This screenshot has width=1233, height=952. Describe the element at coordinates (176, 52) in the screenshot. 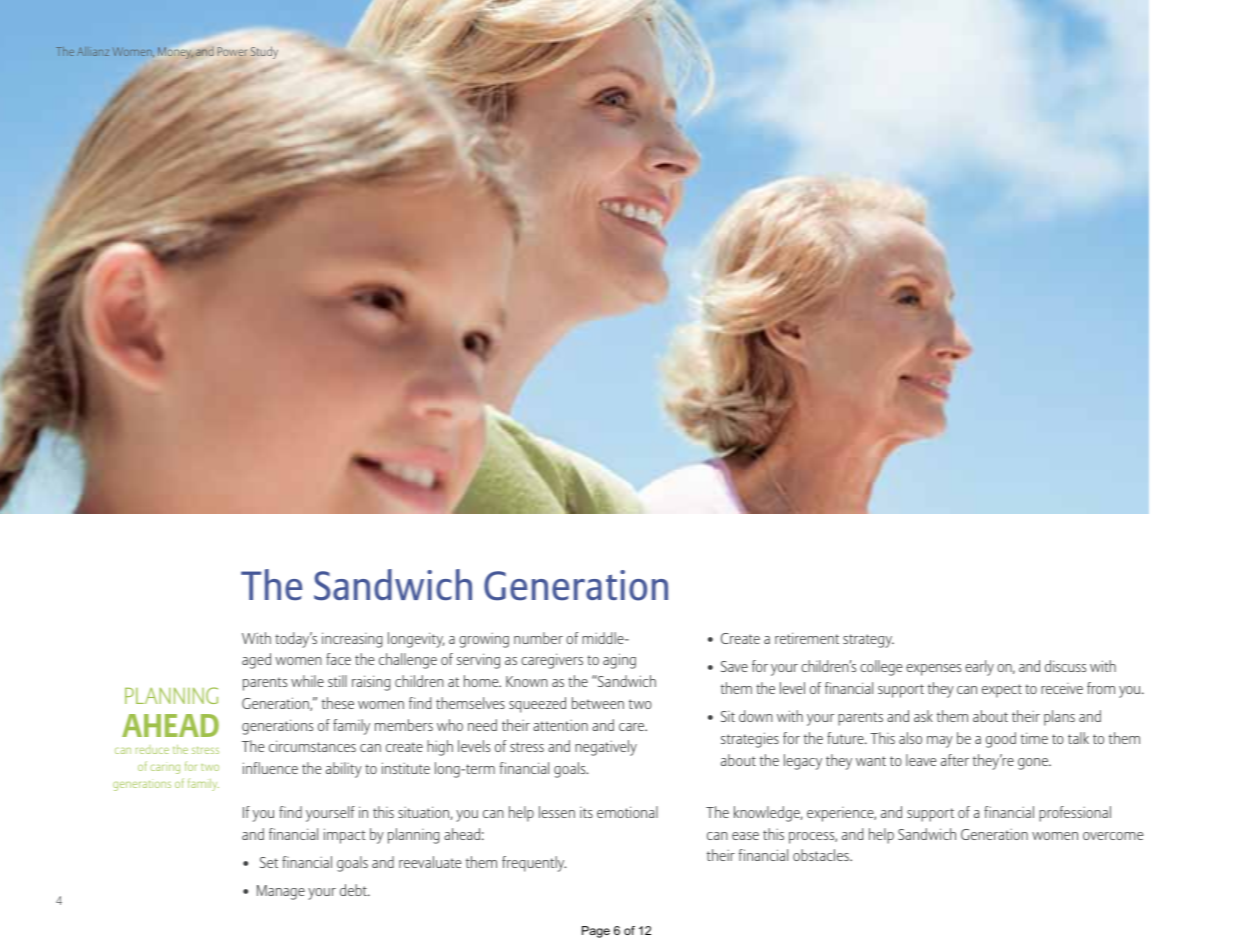

I see `Money` at that location.
